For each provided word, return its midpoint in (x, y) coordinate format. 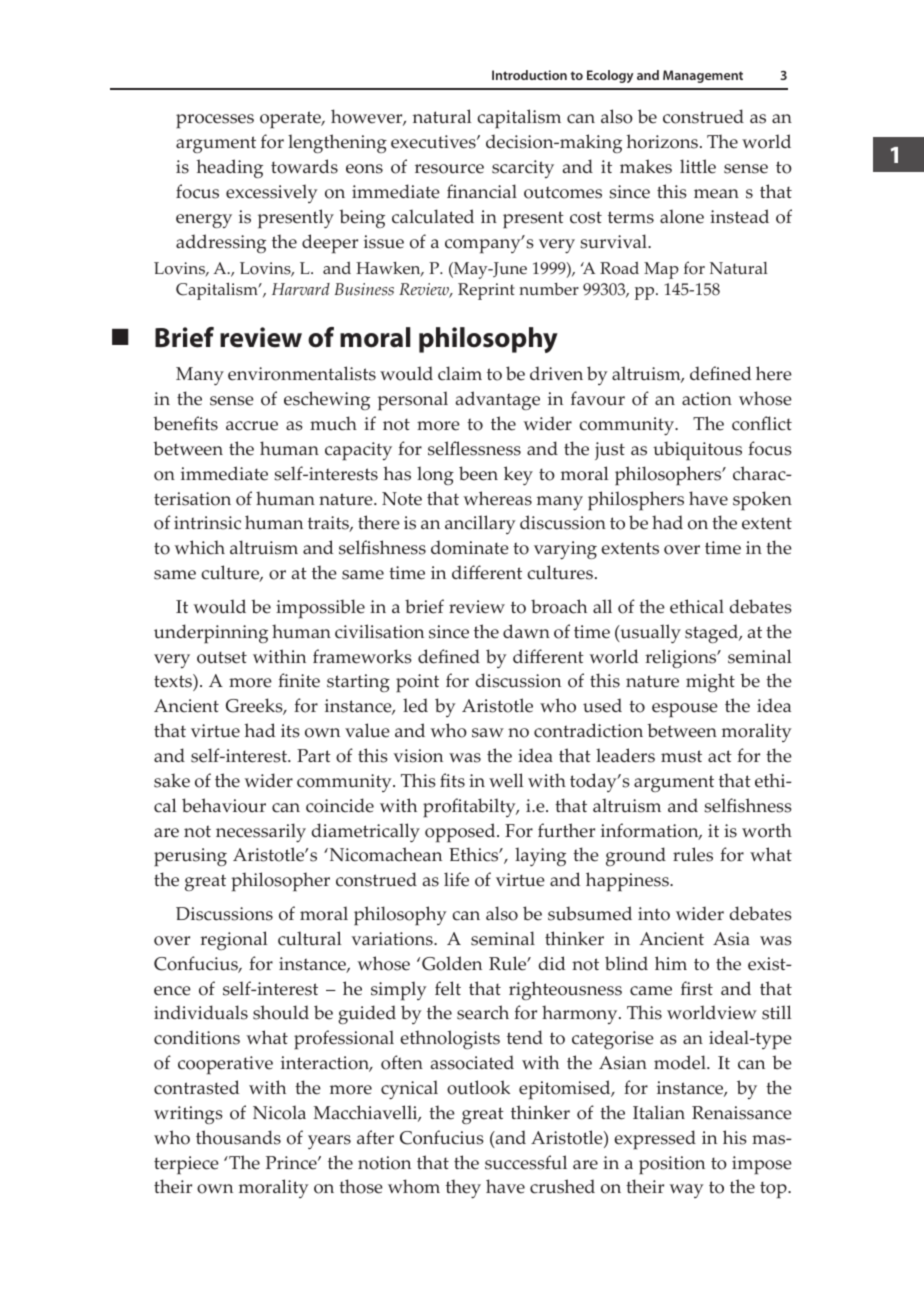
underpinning (211, 634)
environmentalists (302, 373)
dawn (526, 631)
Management (703, 76)
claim (460, 373)
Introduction (529, 75)
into (654, 914)
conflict (762, 423)
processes (215, 121)
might (710, 682)
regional (234, 940)
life (456, 879)
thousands (238, 1137)
